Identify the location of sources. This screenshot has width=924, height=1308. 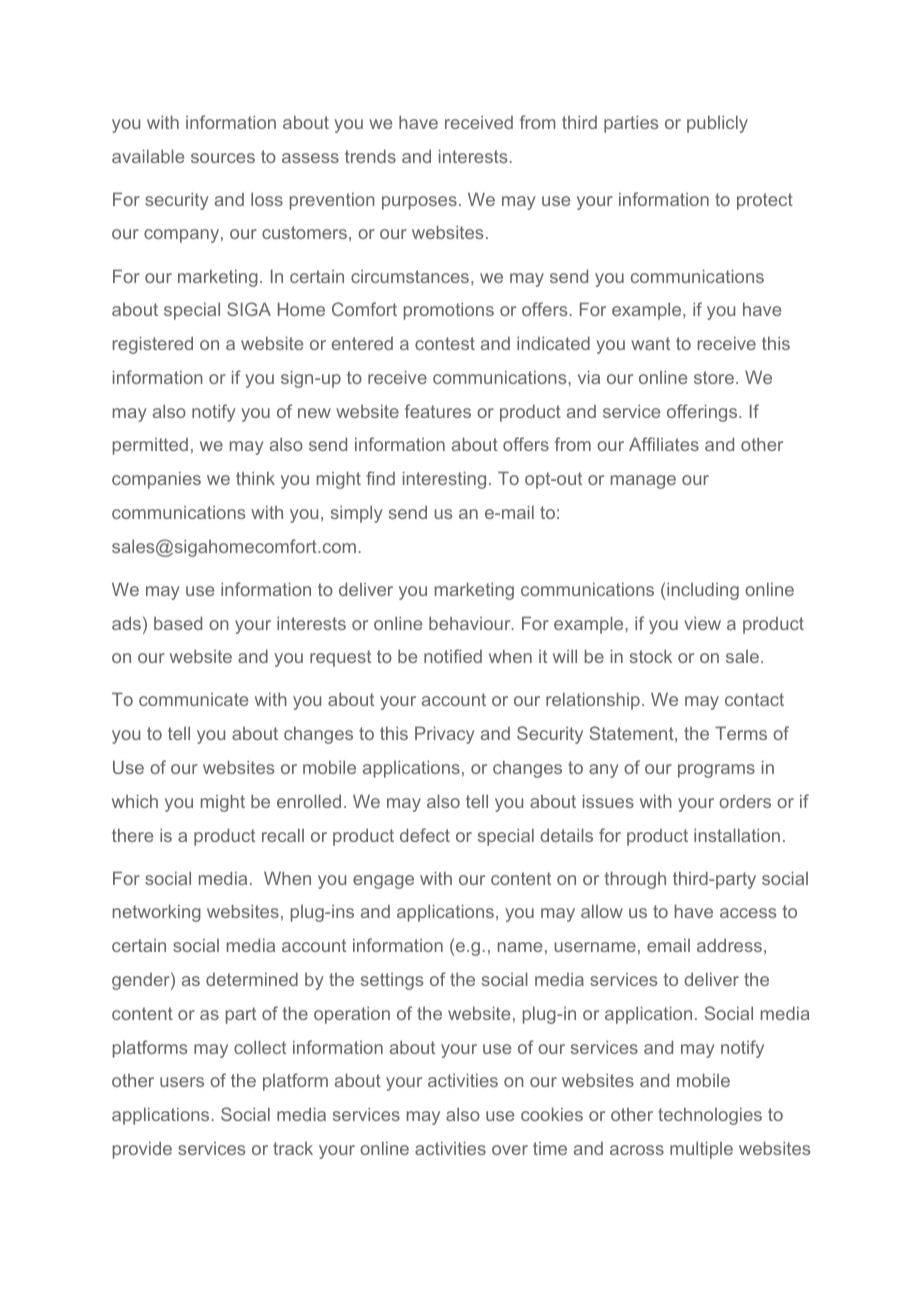
(223, 158).
